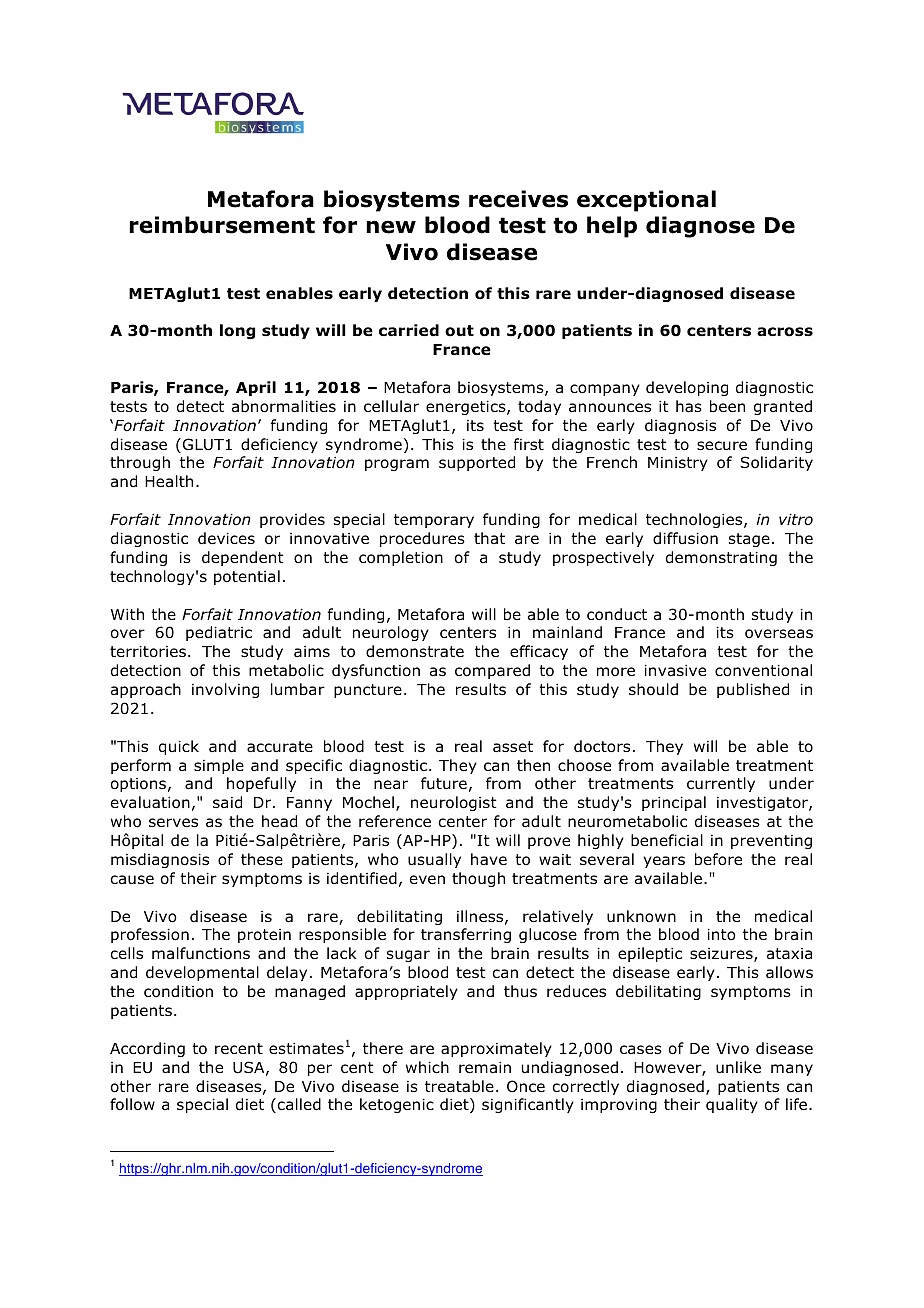 The height and width of the image is (1308, 924). Describe the element at coordinates (466, 935) in the image. I see `transferring` at that location.
